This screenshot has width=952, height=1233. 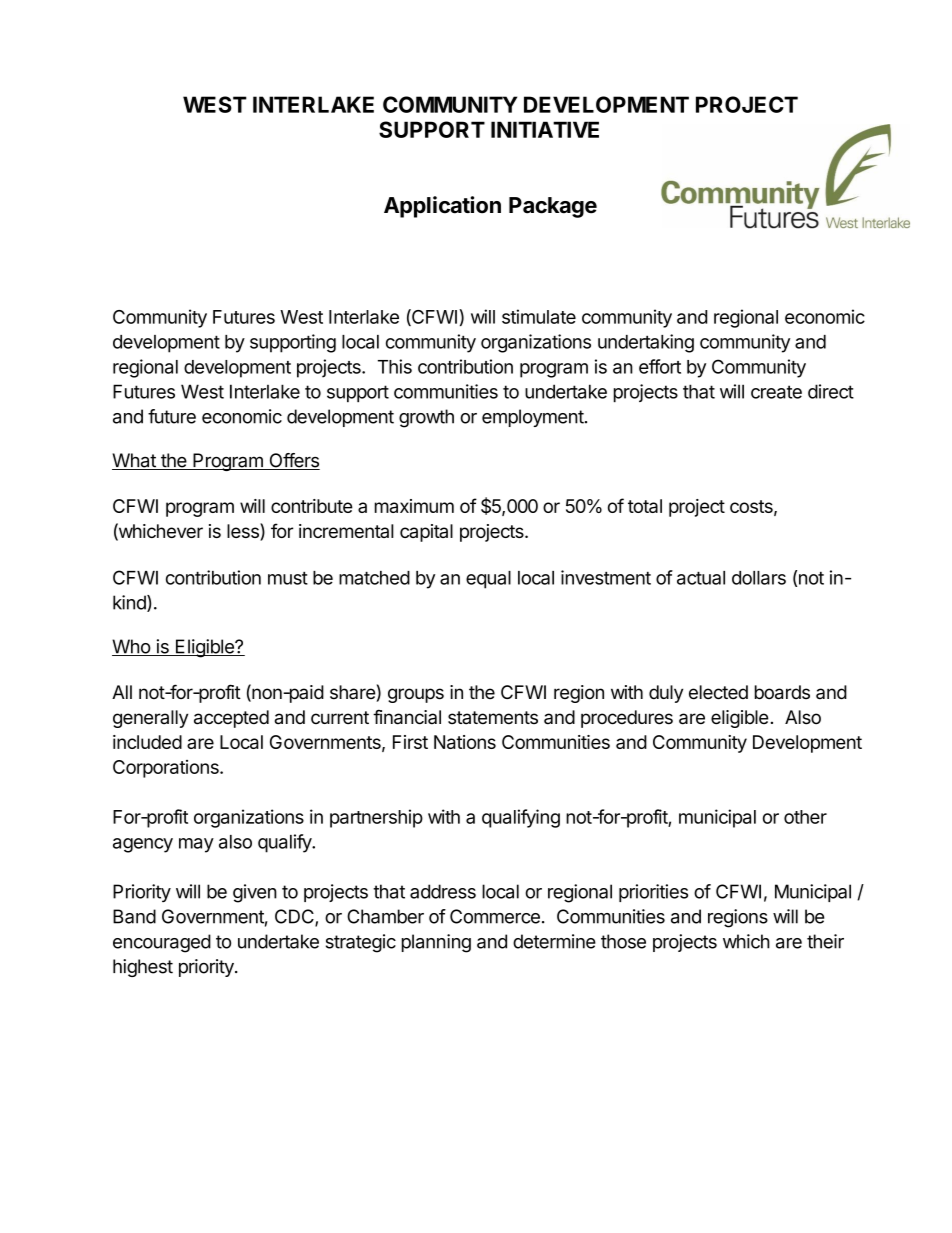 What do you see at coordinates (493, 718) in the screenshot?
I see `statements` at bounding box center [493, 718].
